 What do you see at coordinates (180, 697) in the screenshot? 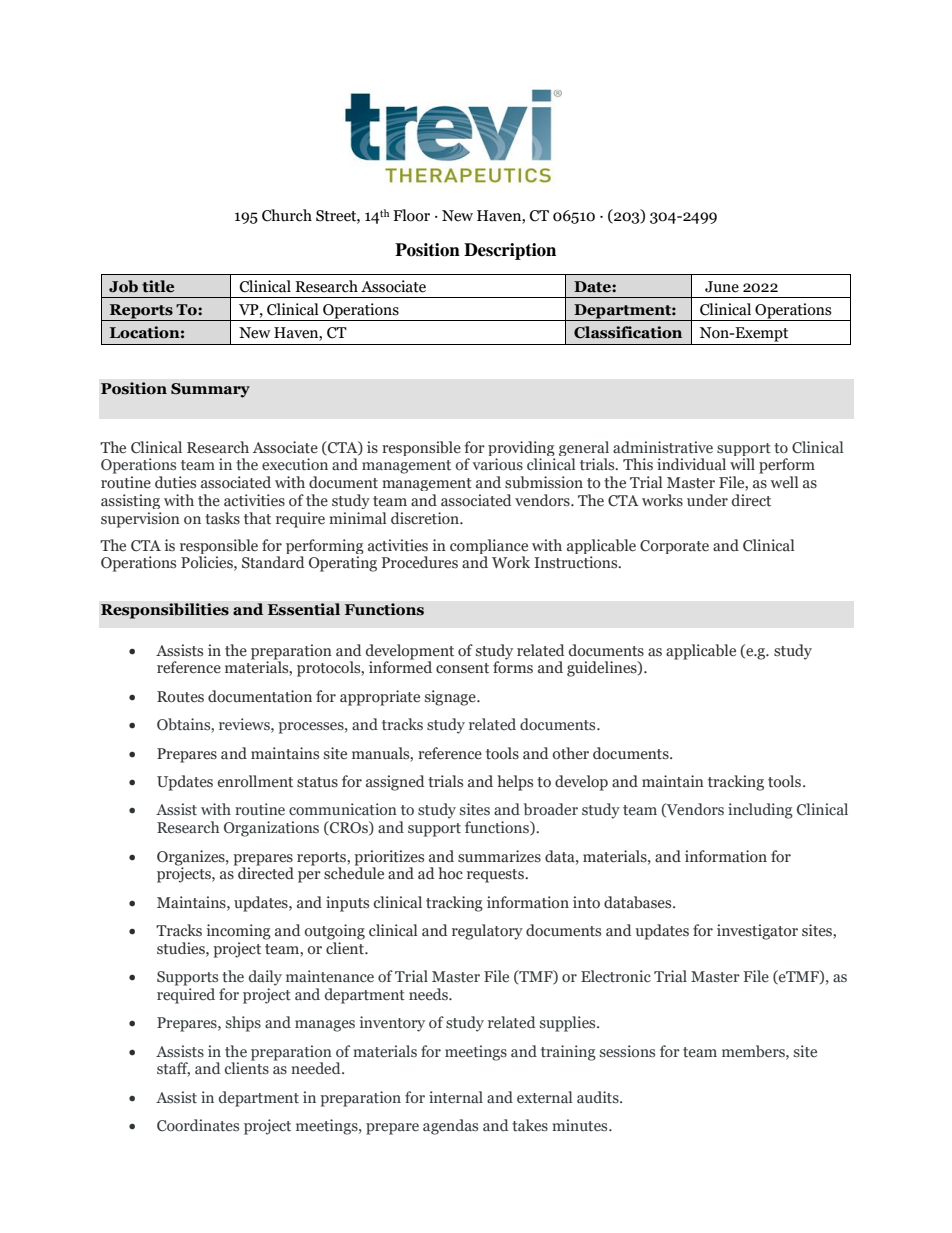
I see `Routes` at bounding box center [180, 697].
